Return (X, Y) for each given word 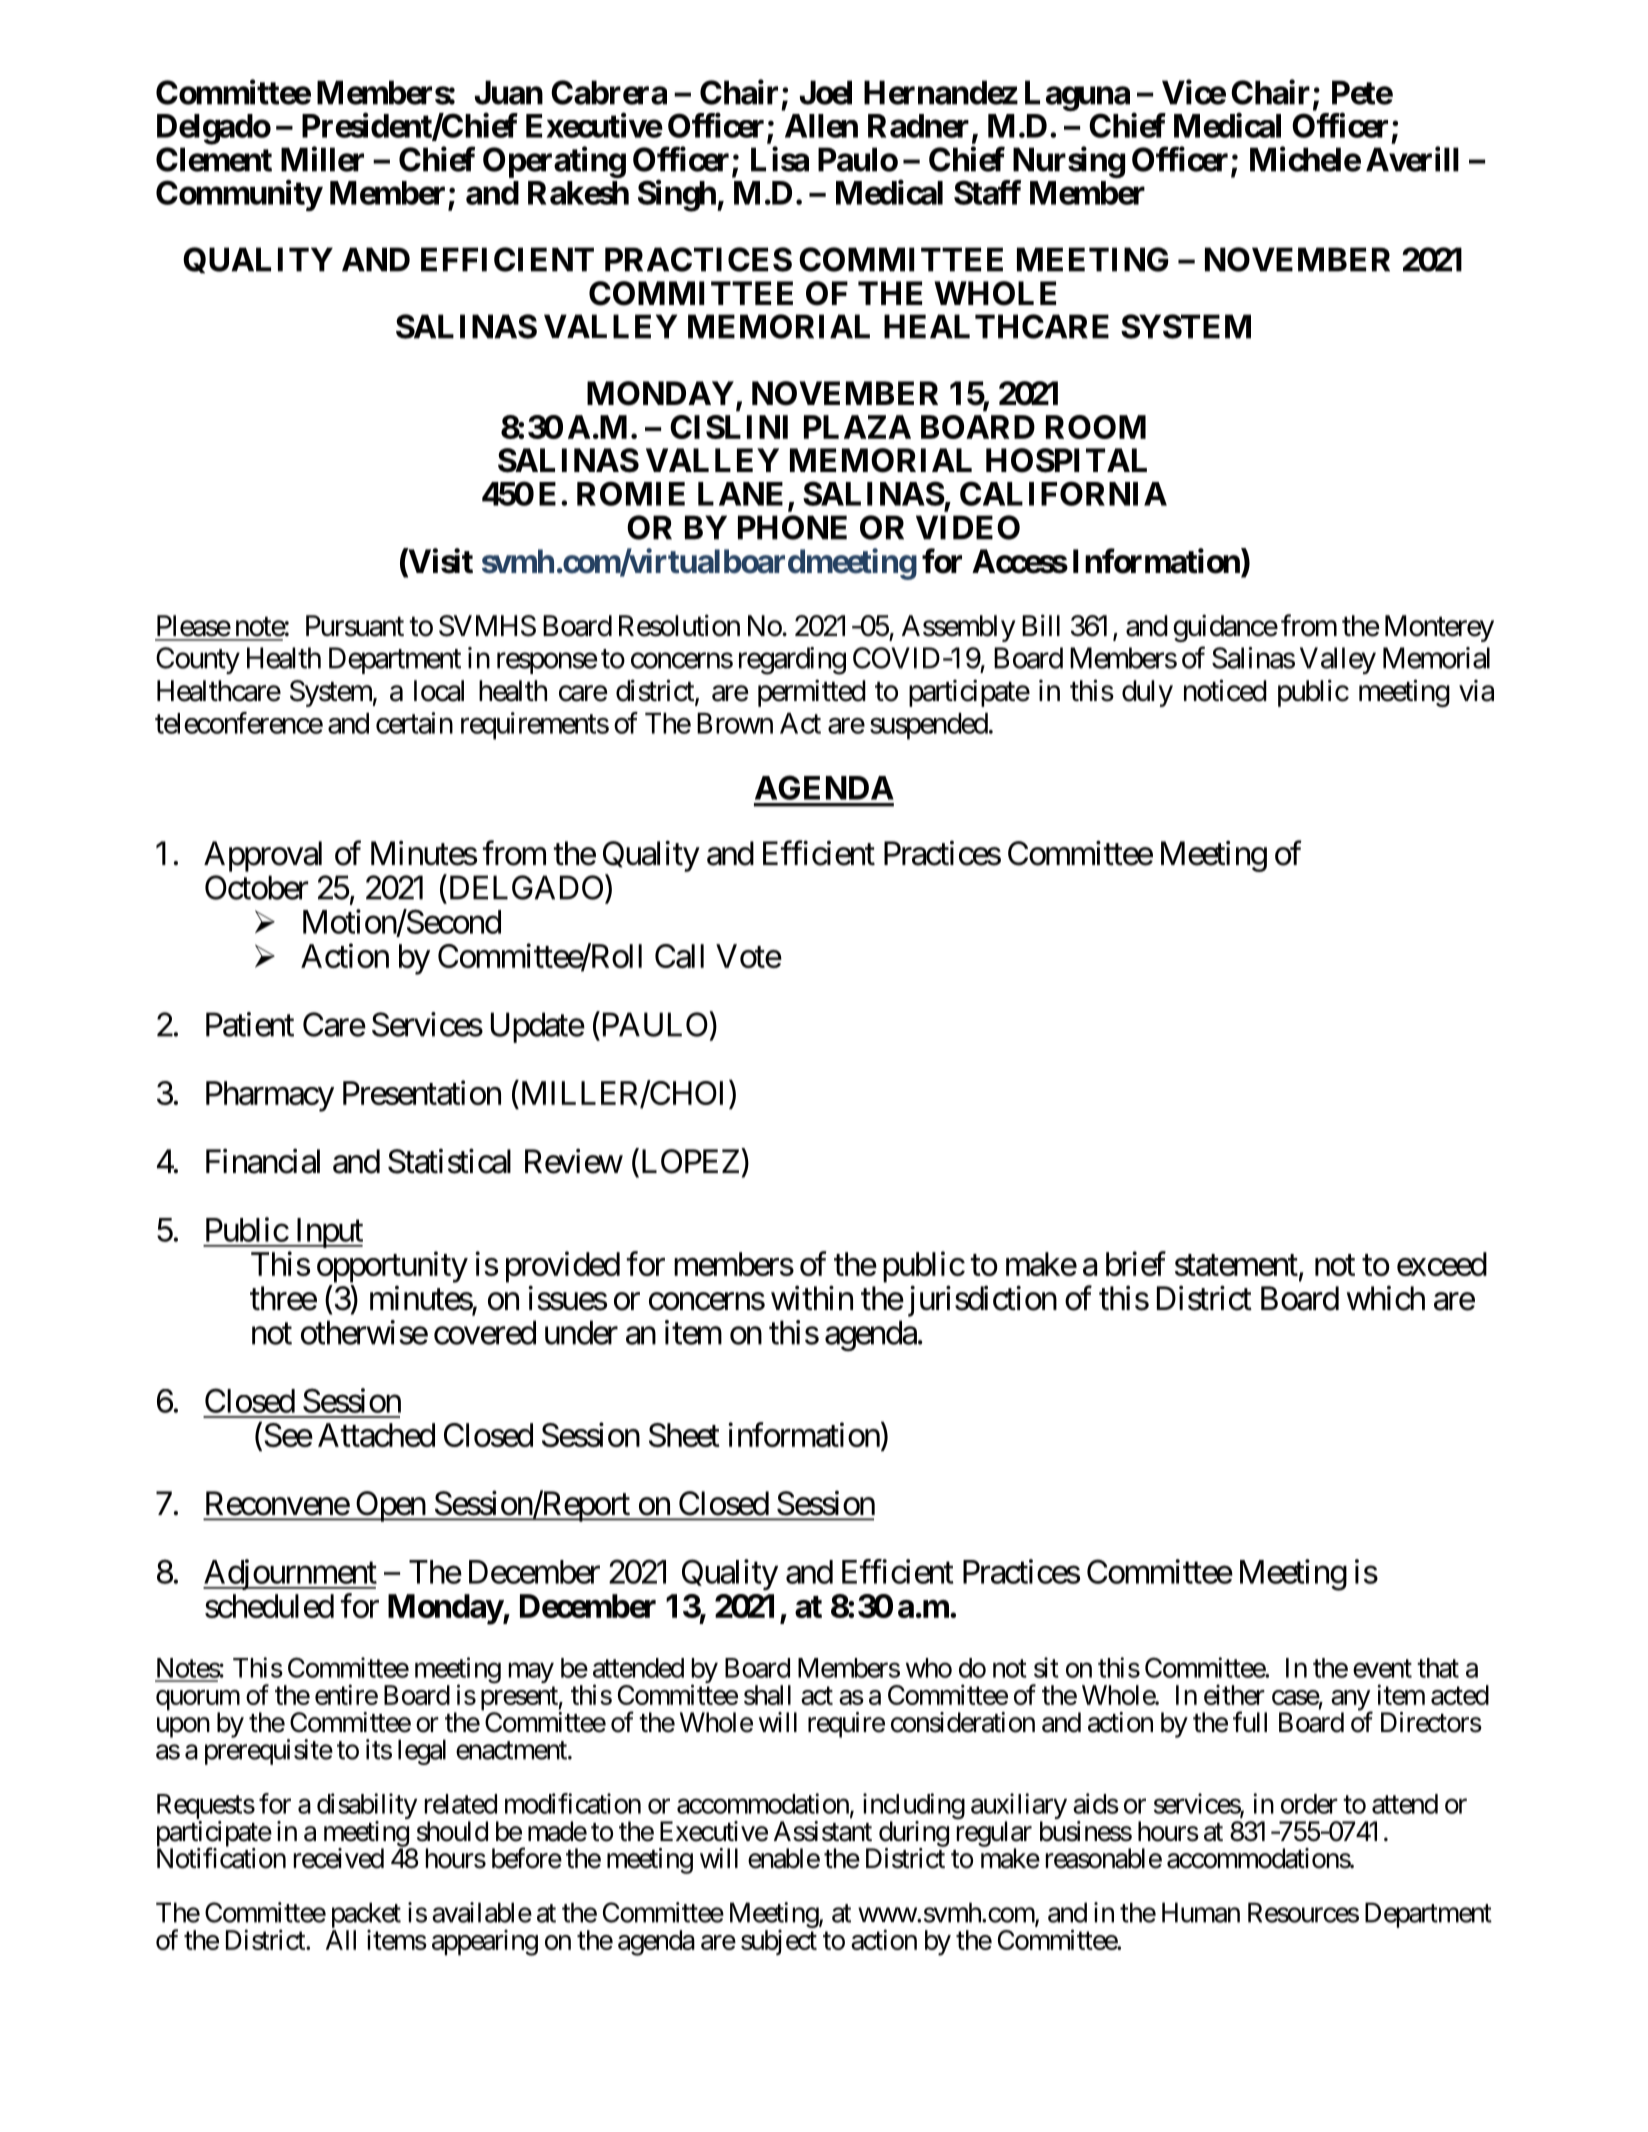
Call (679, 956)
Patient (250, 1024)
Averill (1412, 159)
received (339, 1858)
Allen (821, 126)
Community (239, 195)
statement (1236, 1265)
